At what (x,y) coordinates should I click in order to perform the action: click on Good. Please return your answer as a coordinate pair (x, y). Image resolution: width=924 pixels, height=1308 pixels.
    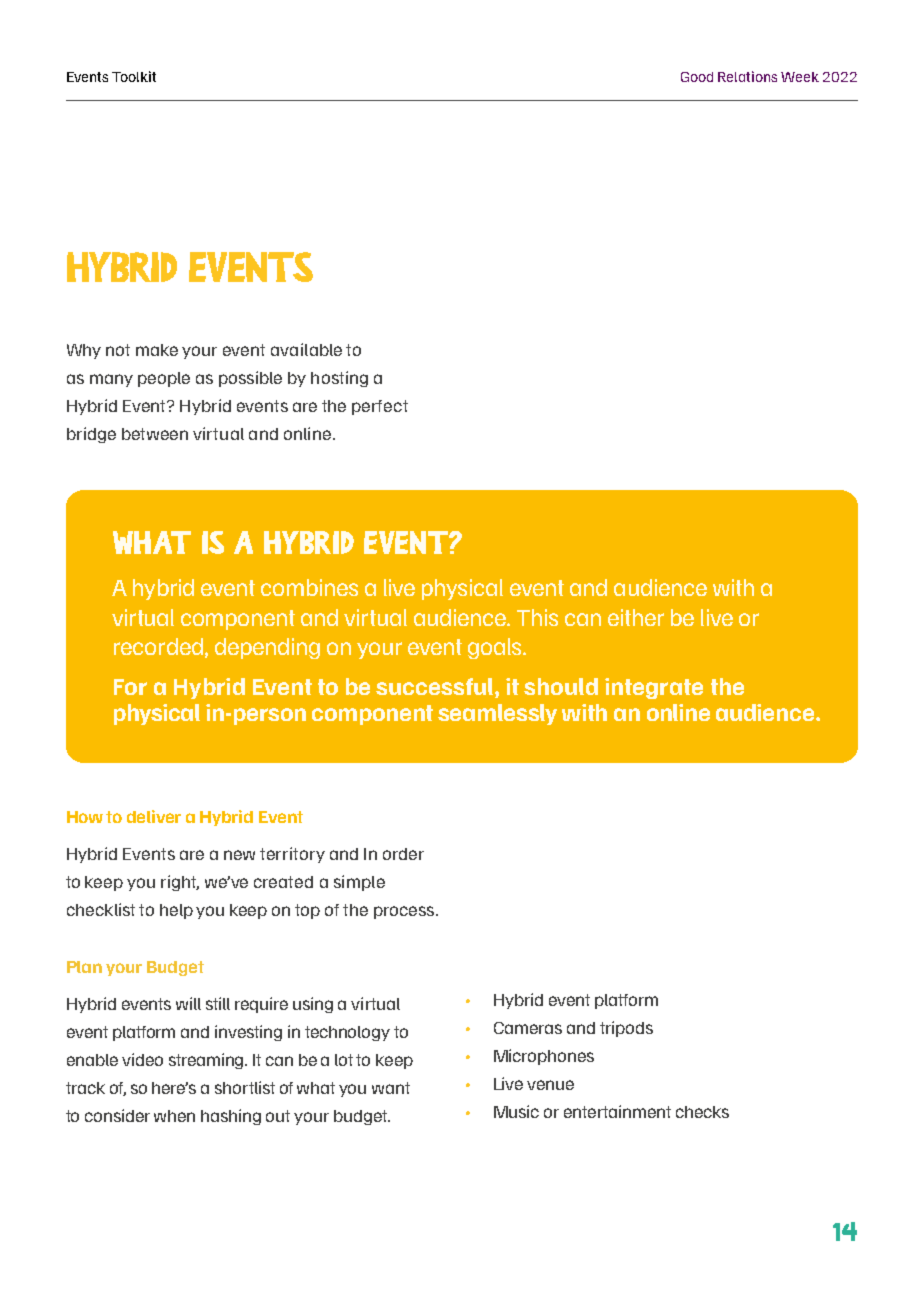
    Looking at the image, I should click on (697, 77).
